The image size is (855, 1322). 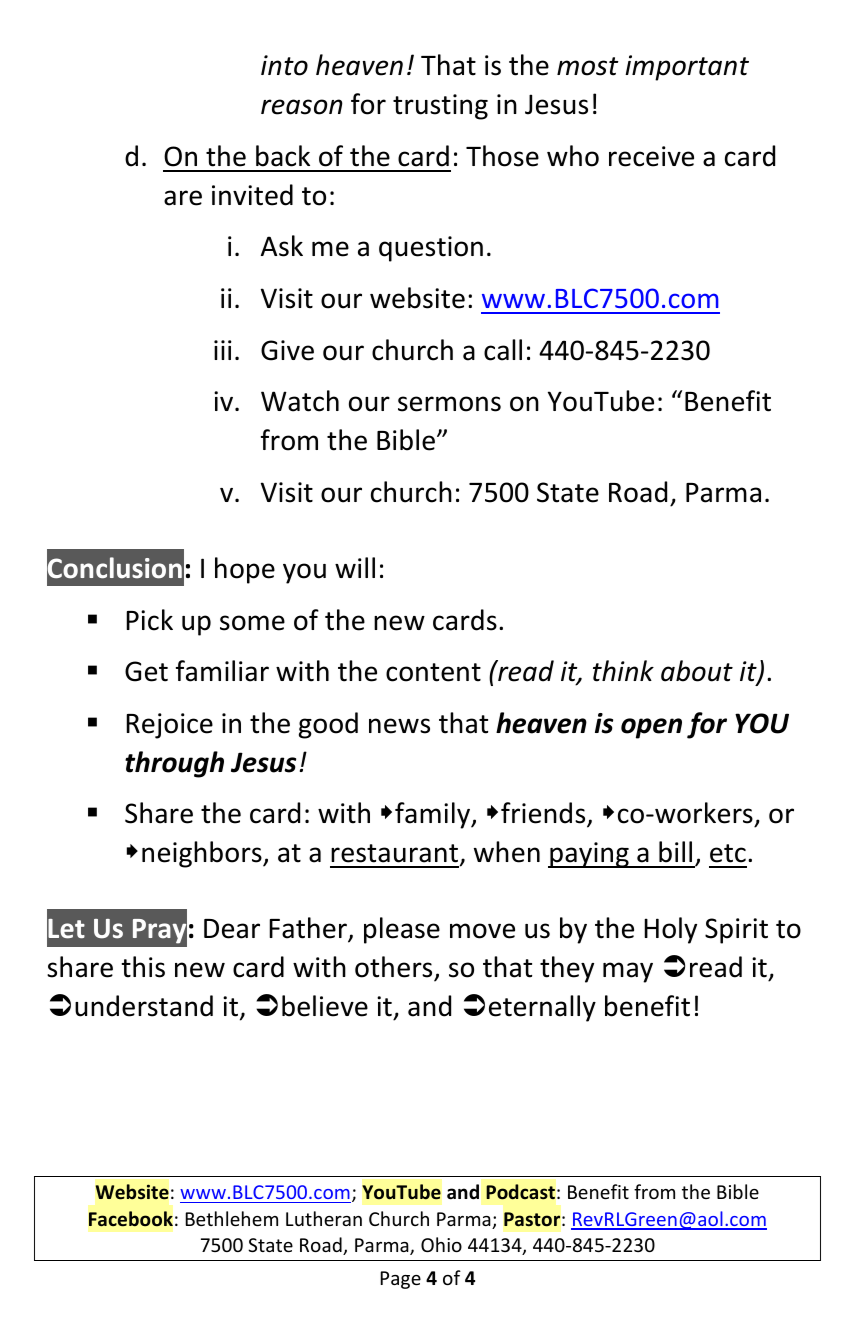 I want to click on hope, so click(x=245, y=570).
